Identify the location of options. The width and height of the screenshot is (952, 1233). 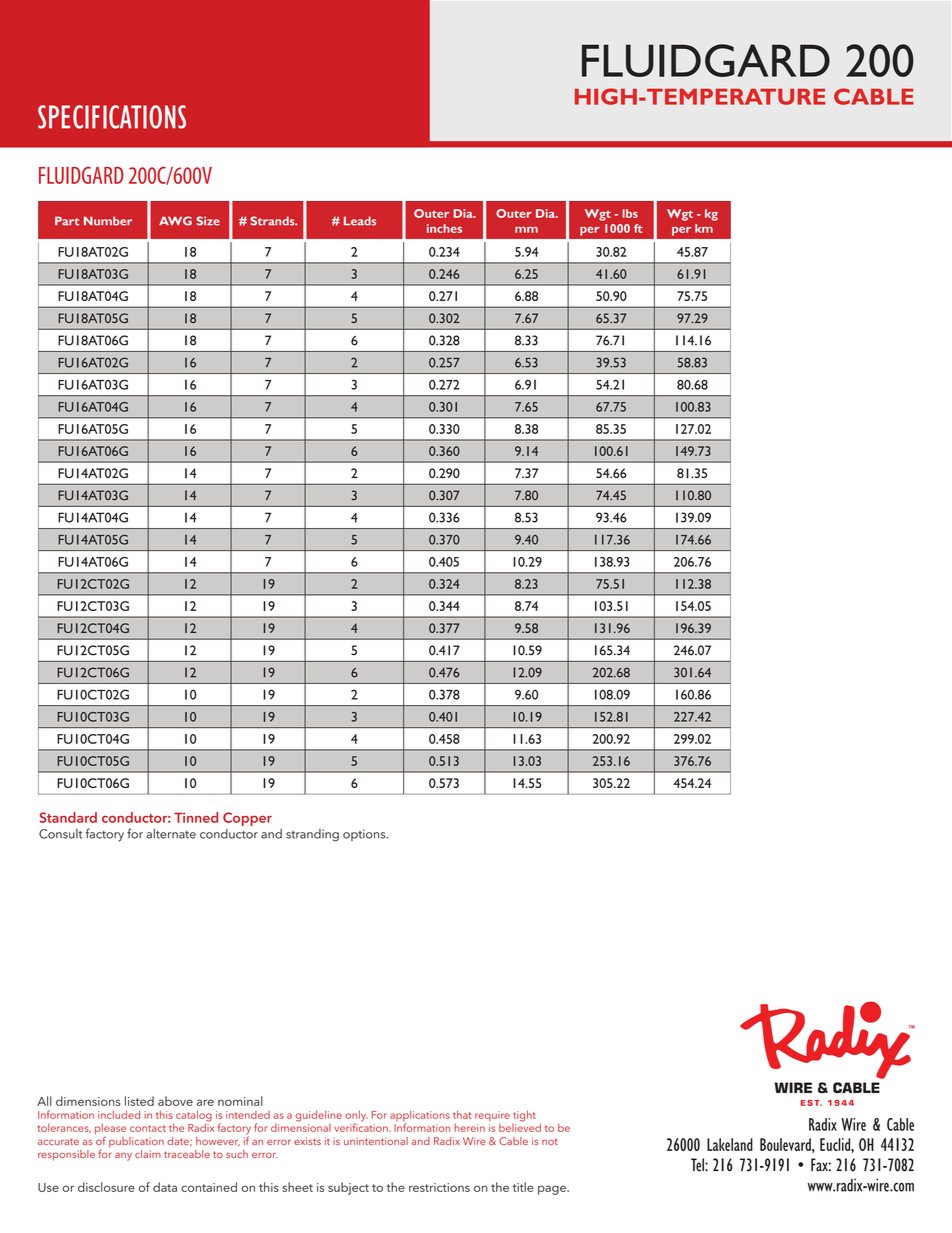
(365, 835).
